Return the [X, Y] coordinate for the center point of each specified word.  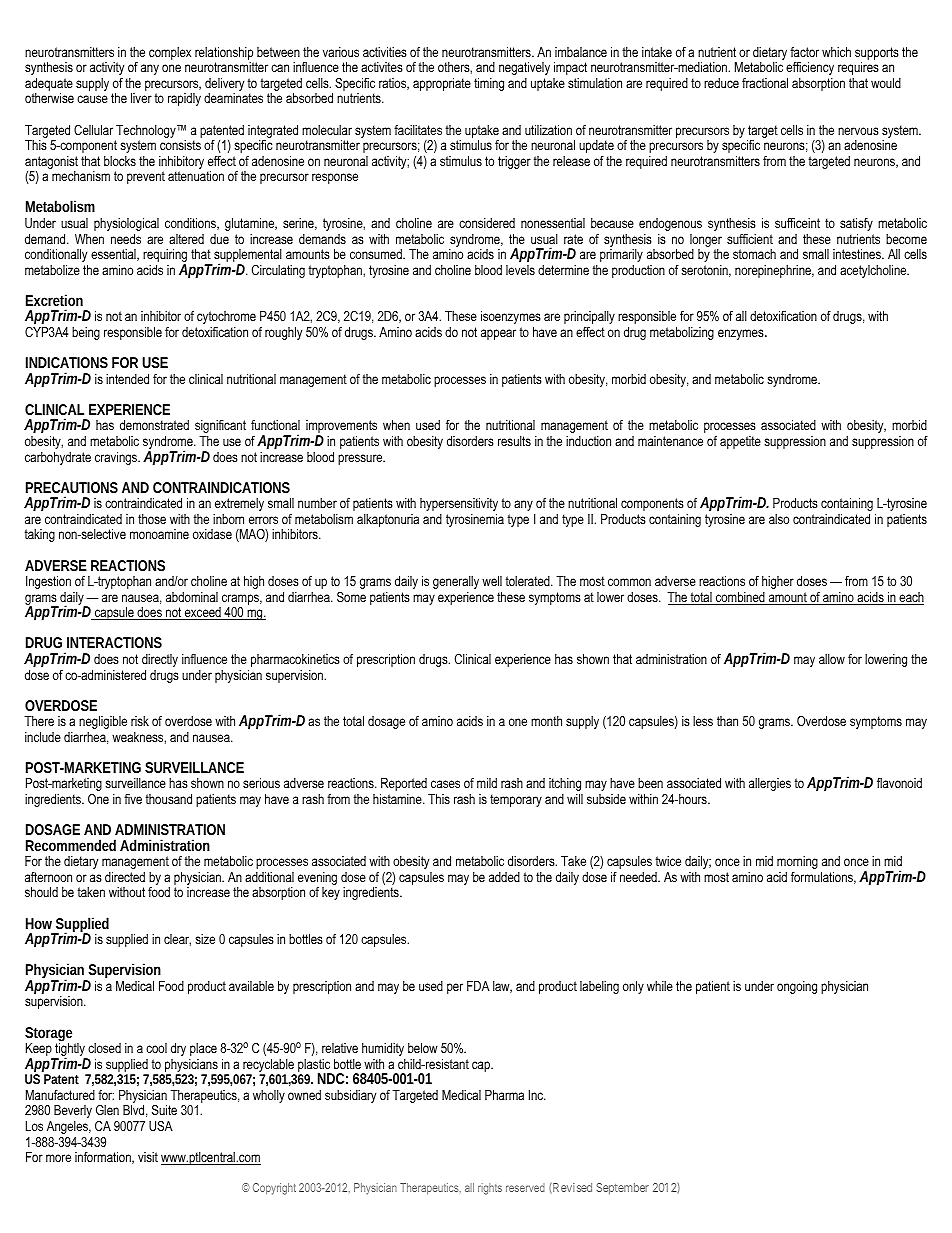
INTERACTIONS [114, 642]
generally [456, 582]
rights [490, 1189]
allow [832, 659]
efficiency [810, 68]
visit [148, 1157]
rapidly [184, 99]
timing [489, 84]
